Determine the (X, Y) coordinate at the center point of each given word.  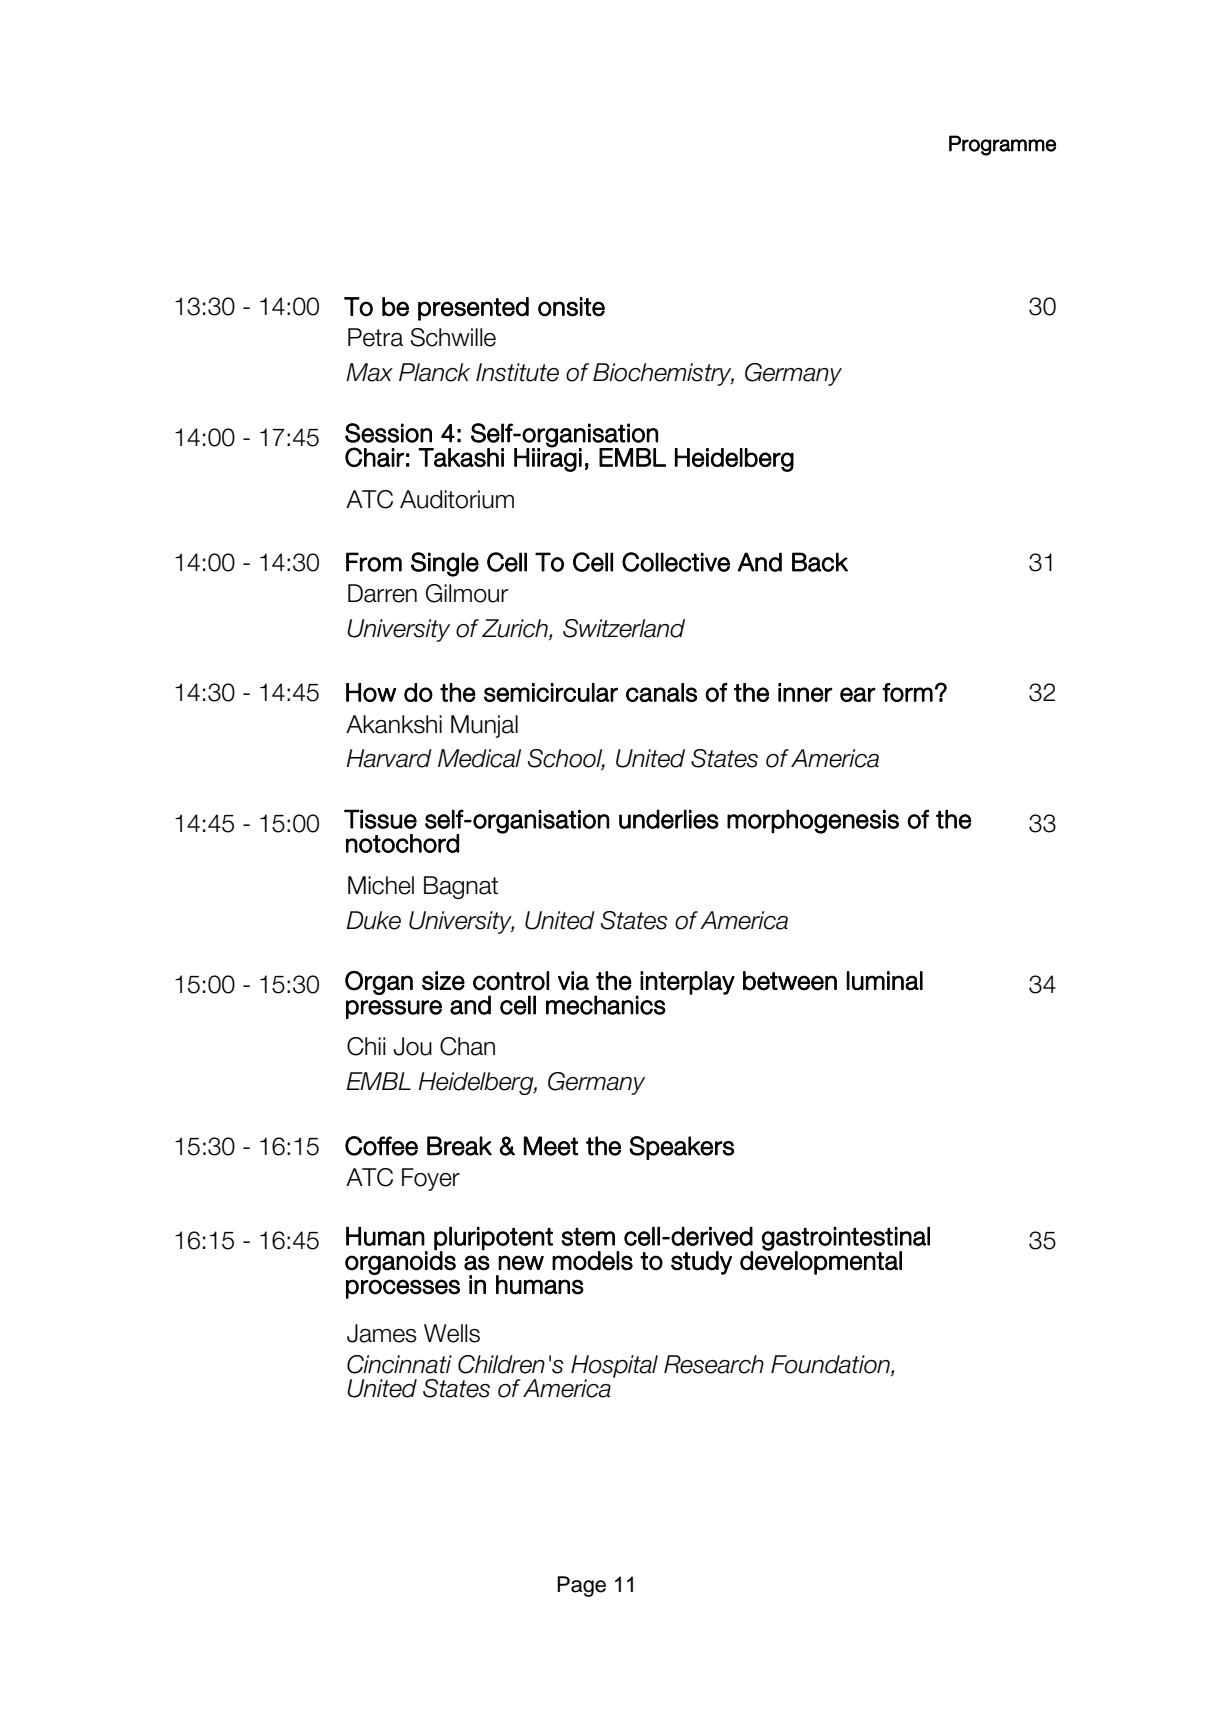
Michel (381, 885)
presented (473, 309)
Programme (1002, 145)
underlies (669, 819)
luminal (884, 981)
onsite (571, 307)
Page (581, 1586)
